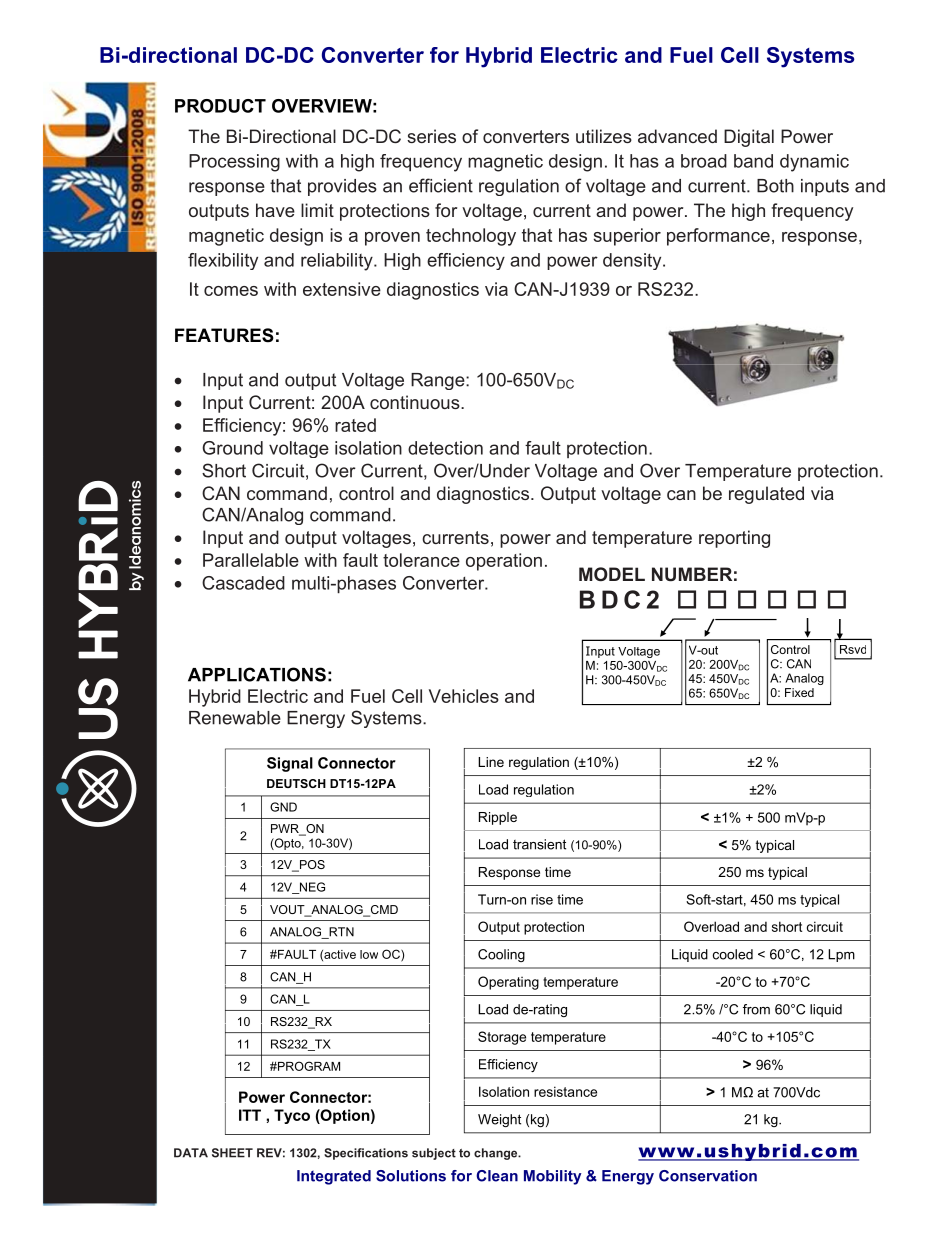 The height and width of the screenshot is (1233, 952). Describe the element at coordinates (464, 696) in the screenshot. I see `Vehicles` at that location.
